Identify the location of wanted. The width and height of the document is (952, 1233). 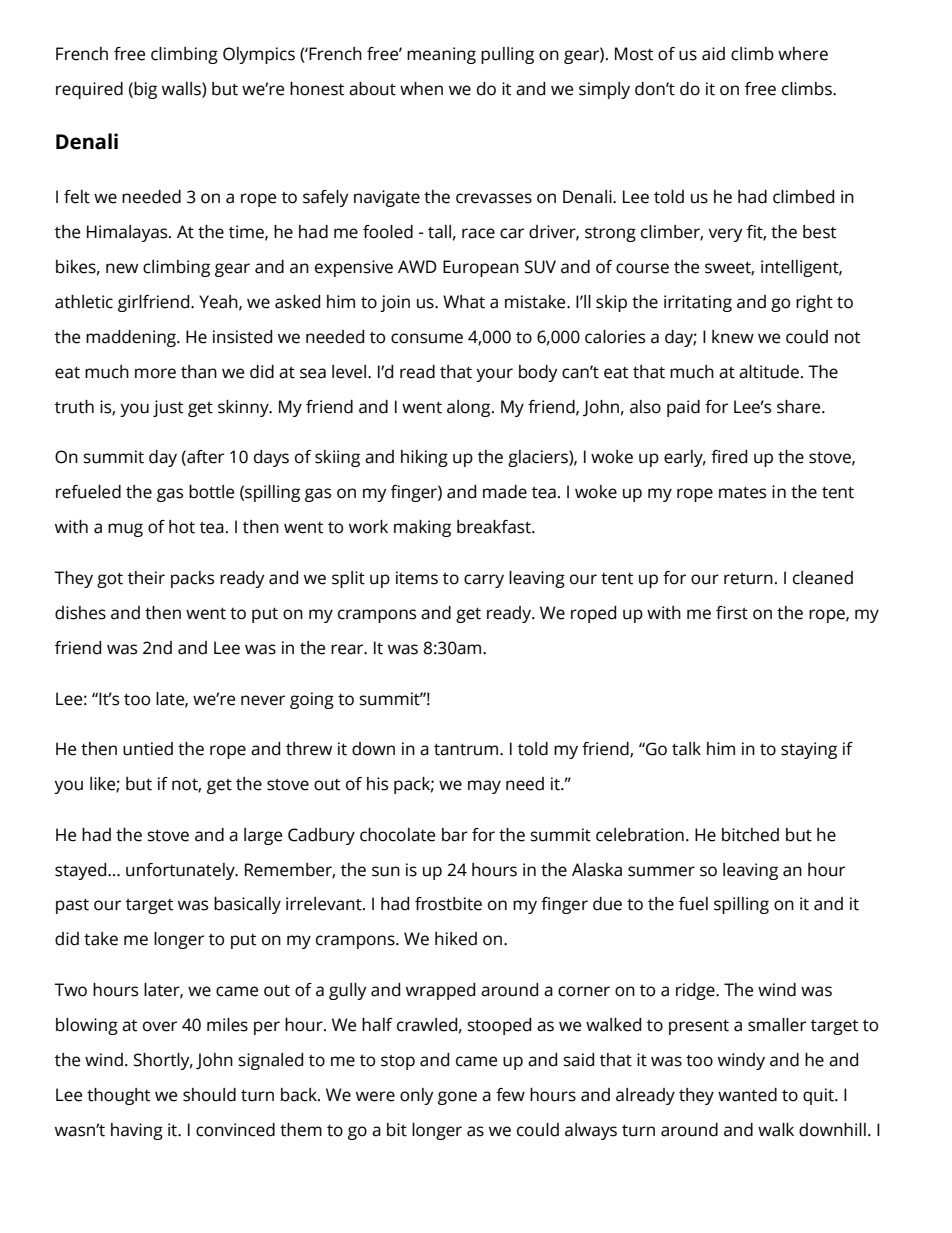
(747, 1095).
